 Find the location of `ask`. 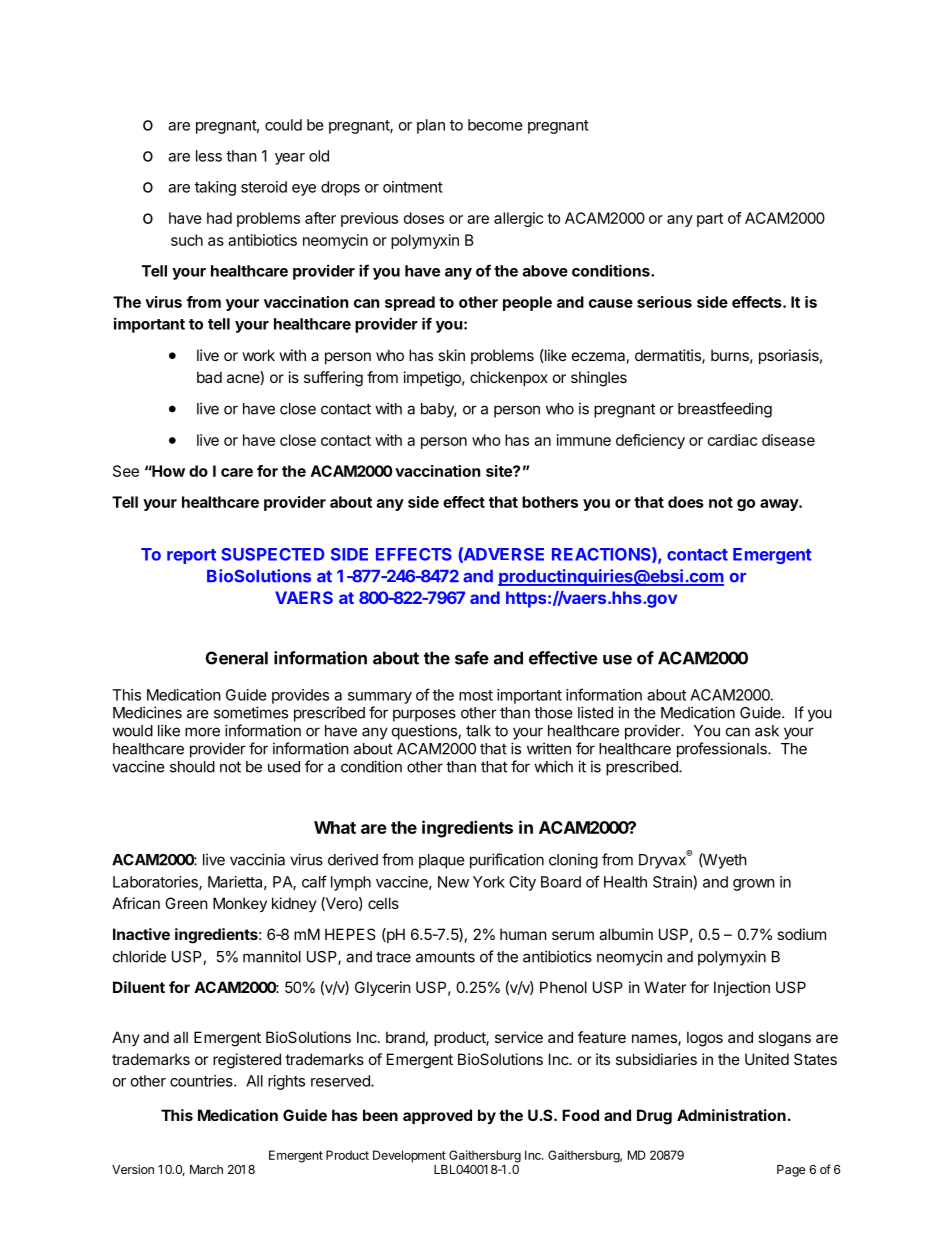

ask is located at coordinates (767, 731).
